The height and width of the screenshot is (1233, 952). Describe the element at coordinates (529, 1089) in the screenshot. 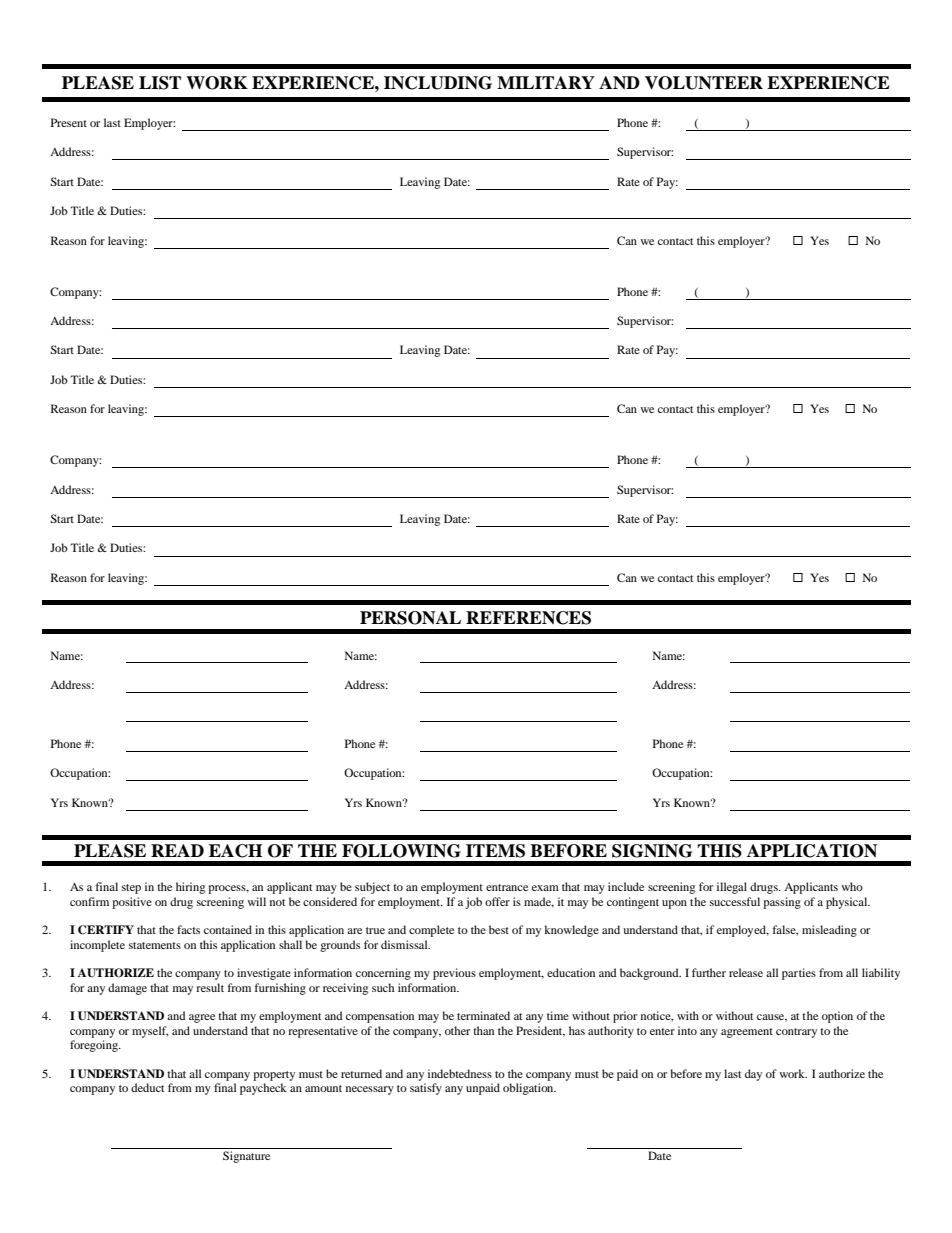

I see `obligation` at that location.
